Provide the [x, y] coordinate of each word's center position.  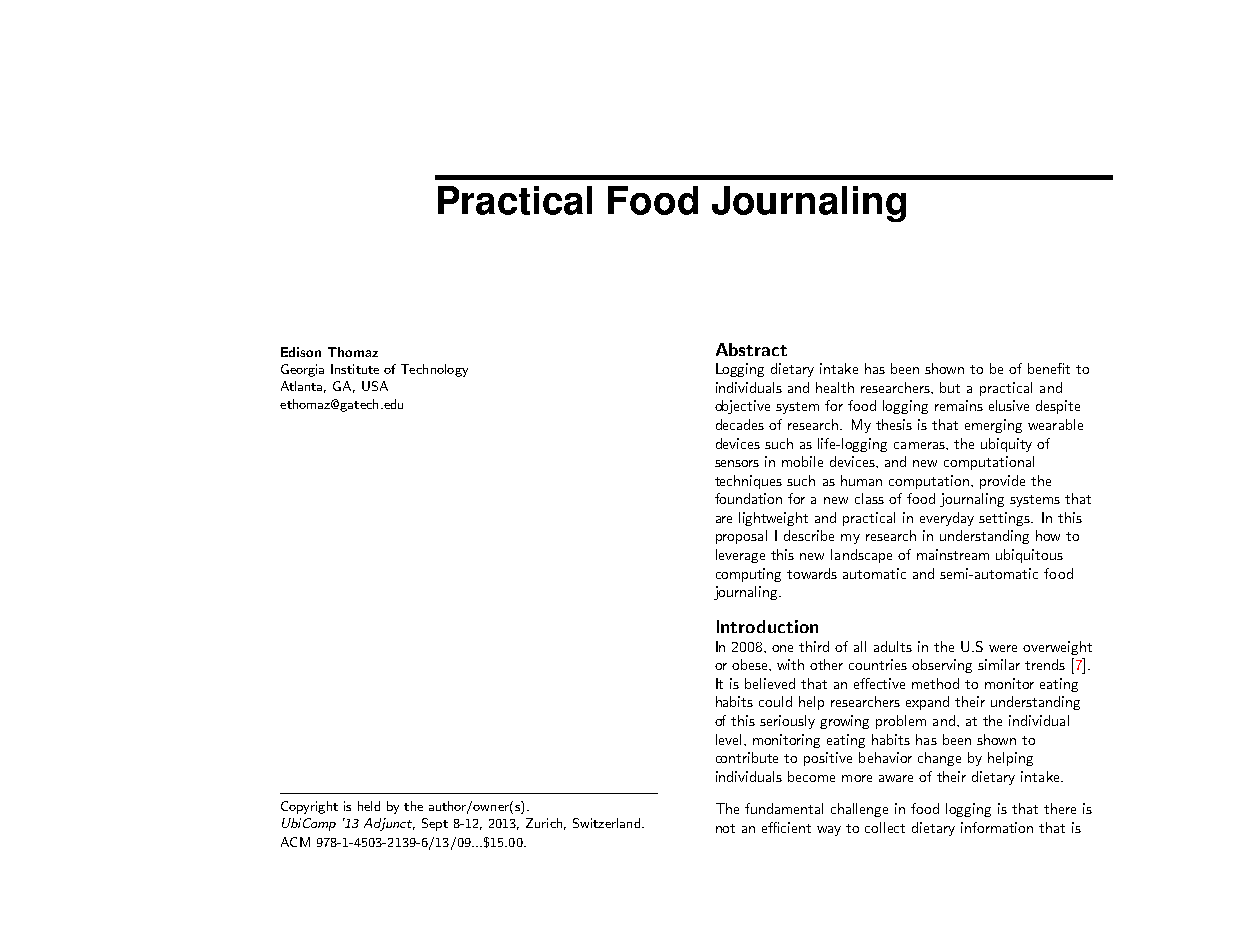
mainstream [953, 554]
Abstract [751, 349]
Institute [355, 369]
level [728, 739]
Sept [435, 824]
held [369, 806]
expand [927, 703]
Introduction [767, 626]
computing [748, 575]
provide [1002, 482]
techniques [748, 482]
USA [375, 386]
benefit [1049, 368]
